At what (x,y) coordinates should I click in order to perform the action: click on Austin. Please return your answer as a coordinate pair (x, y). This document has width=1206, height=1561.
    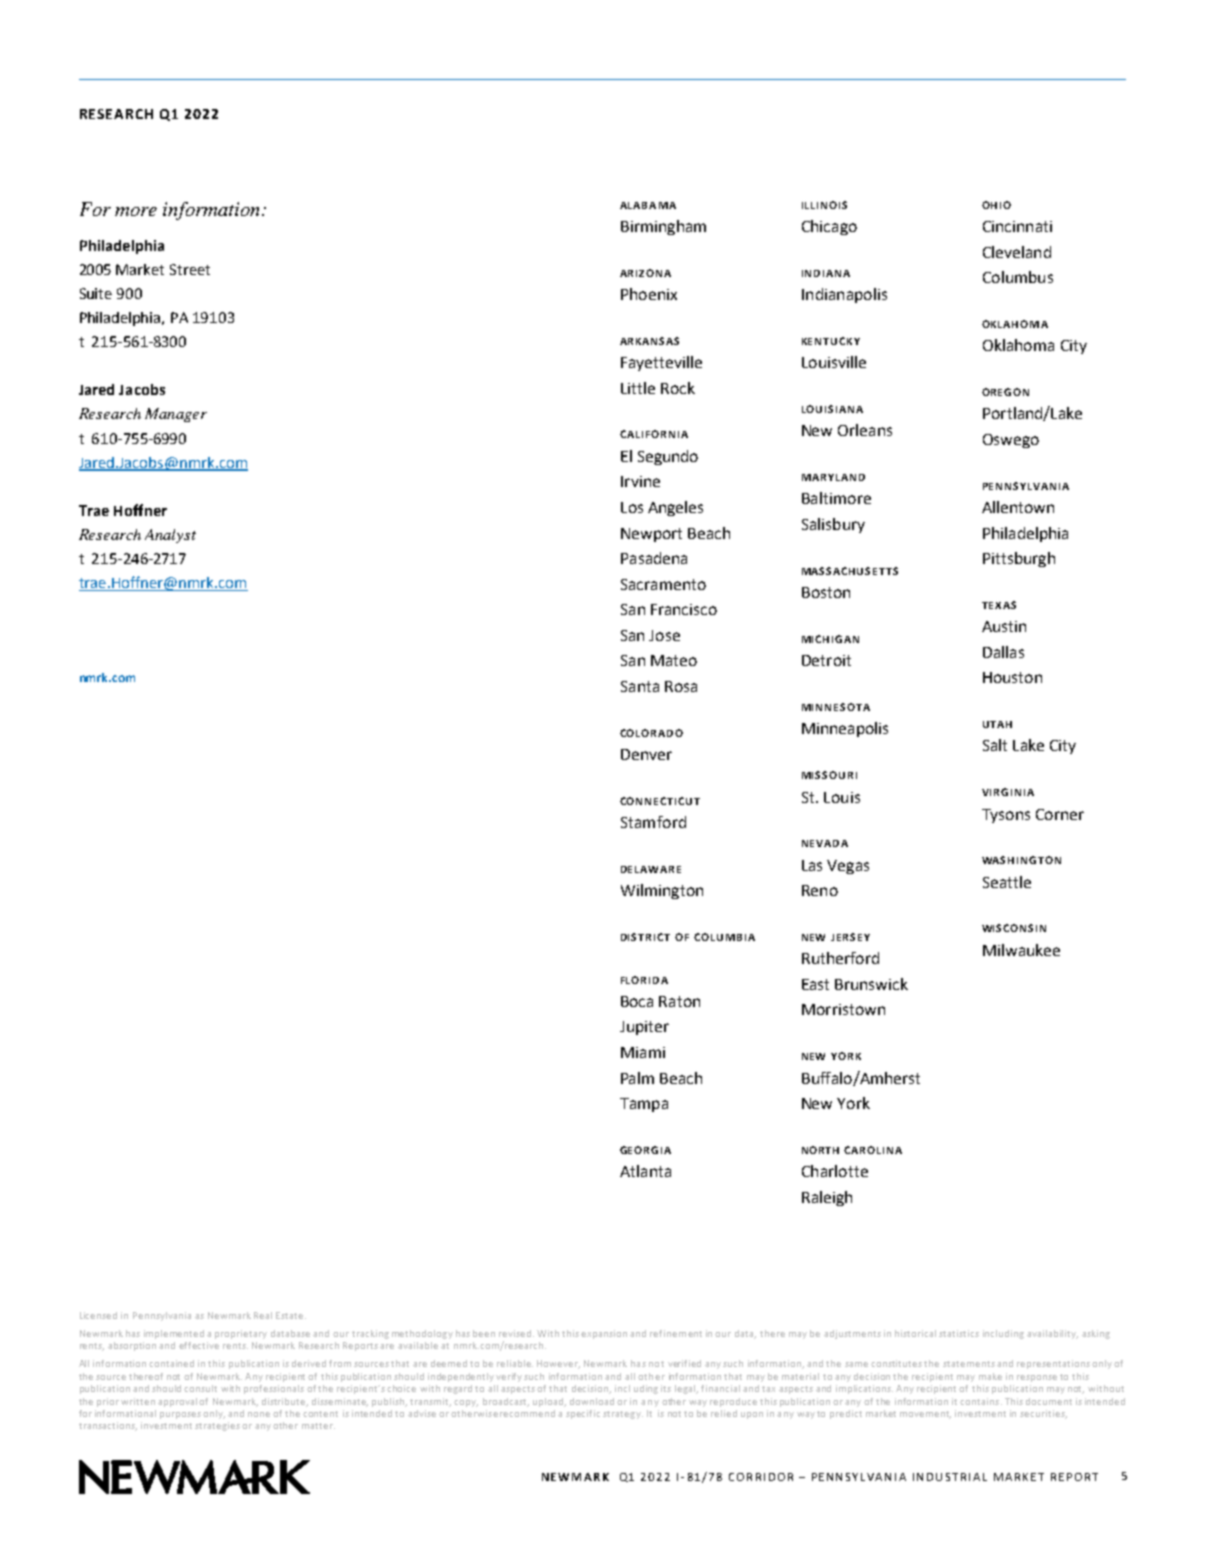
    Looking at the image, I should click on (1004, 626).
